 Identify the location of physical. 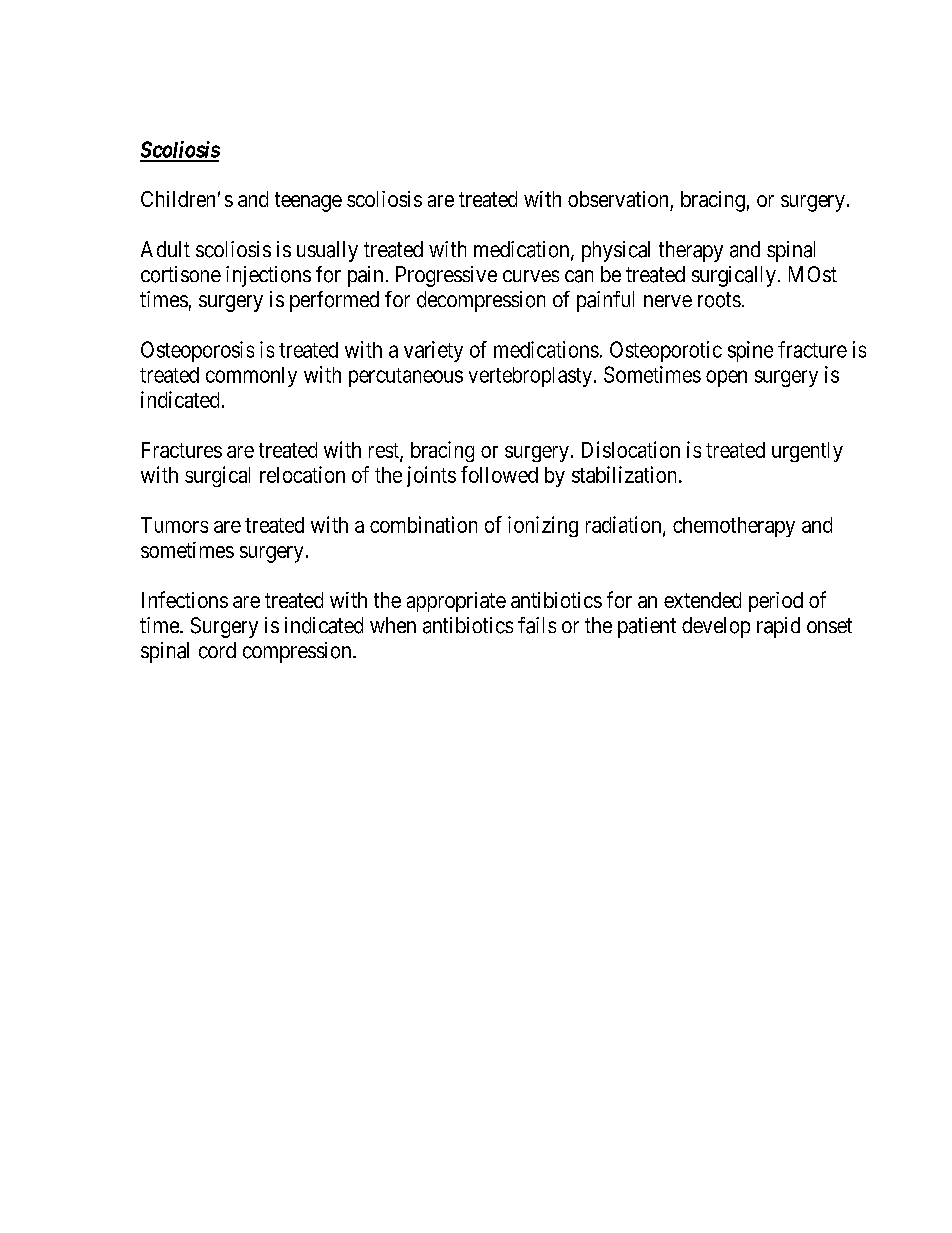
(616, 251).
